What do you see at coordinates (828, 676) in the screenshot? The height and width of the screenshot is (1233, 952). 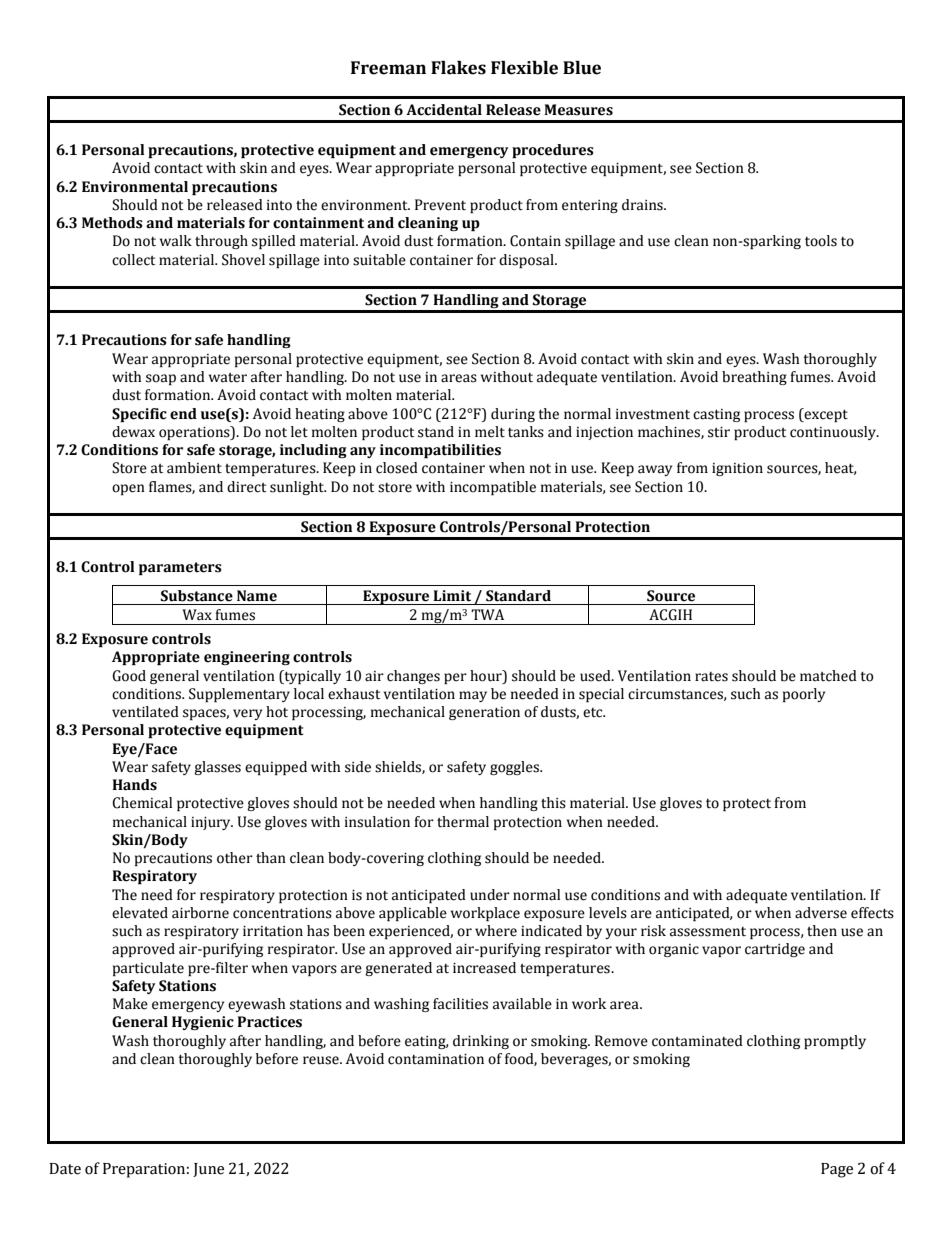 I see `matched` at bounding box center [828, 676].
